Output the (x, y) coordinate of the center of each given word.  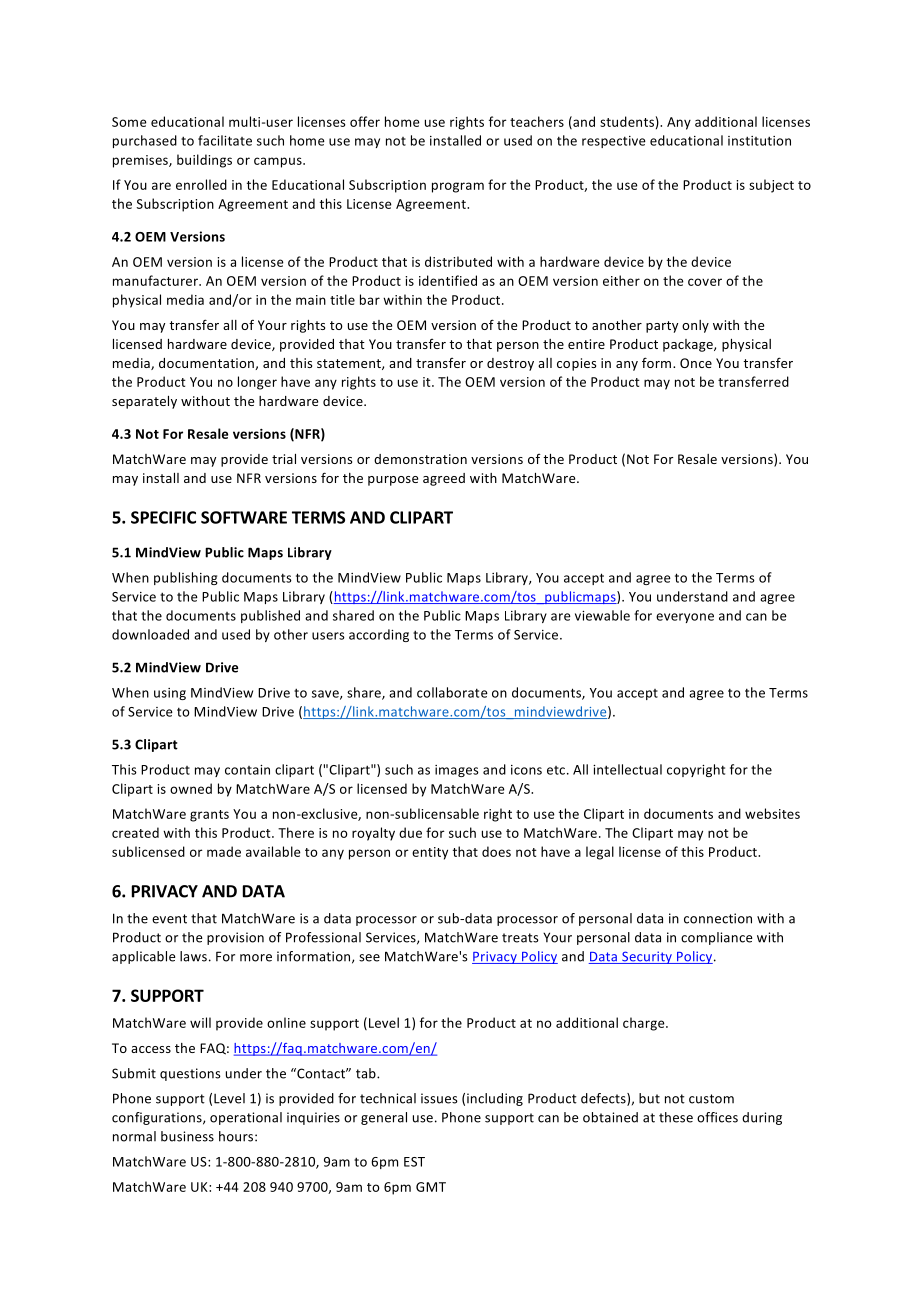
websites (772, 813)
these (676, 1117)
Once (696, 363)
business (187, 1136)
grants (209, 816)
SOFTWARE (244, 517)
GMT (431, 1187)
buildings (204, 161)
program (458, 187)
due (410, 832)
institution (759, 141)
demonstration (420, 459)
